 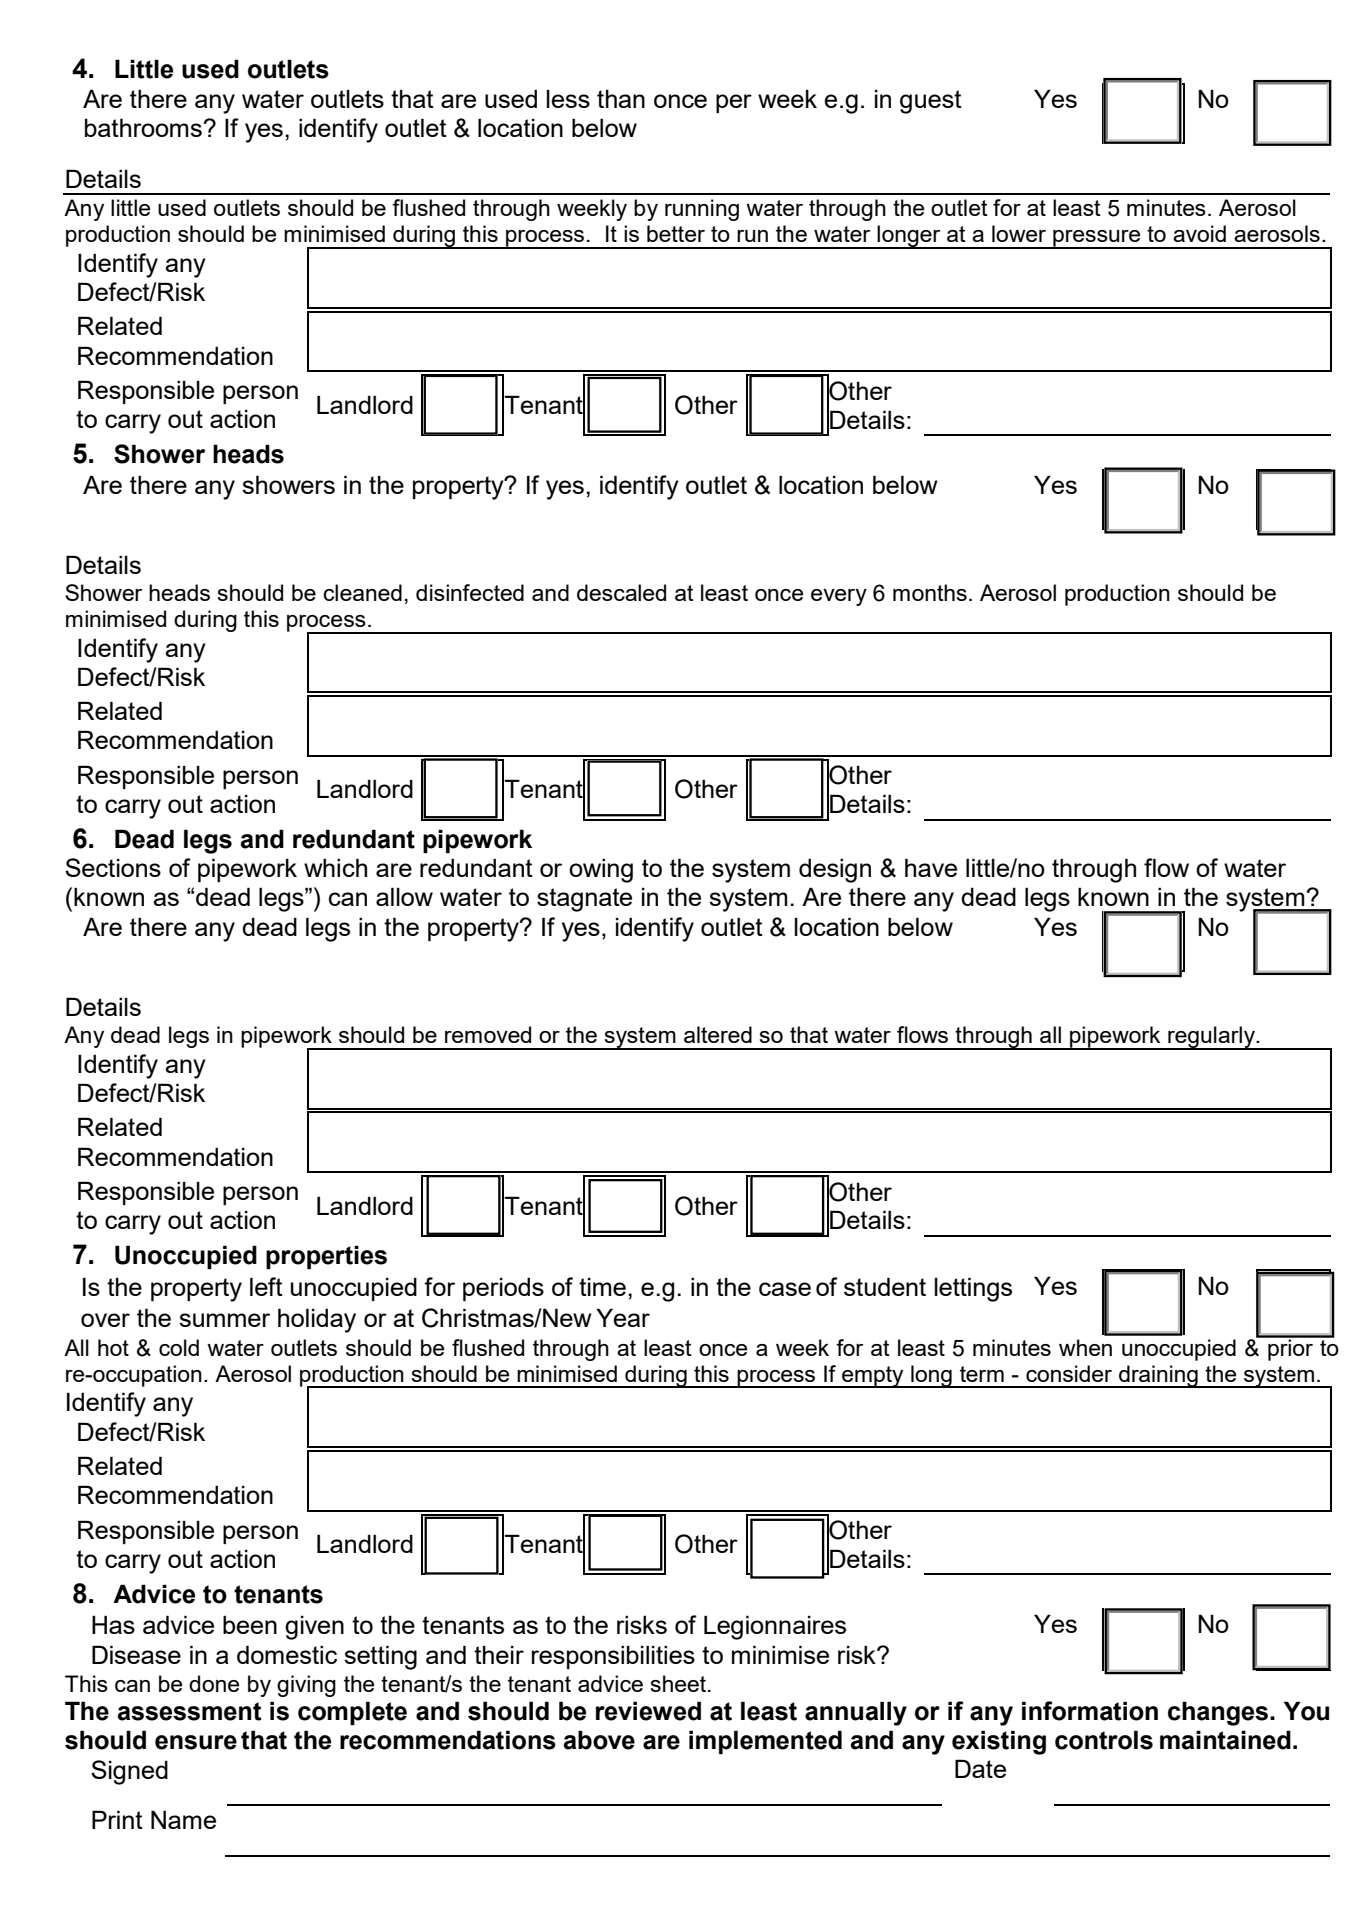 I want to click on running, so click(x=702, y=210).
